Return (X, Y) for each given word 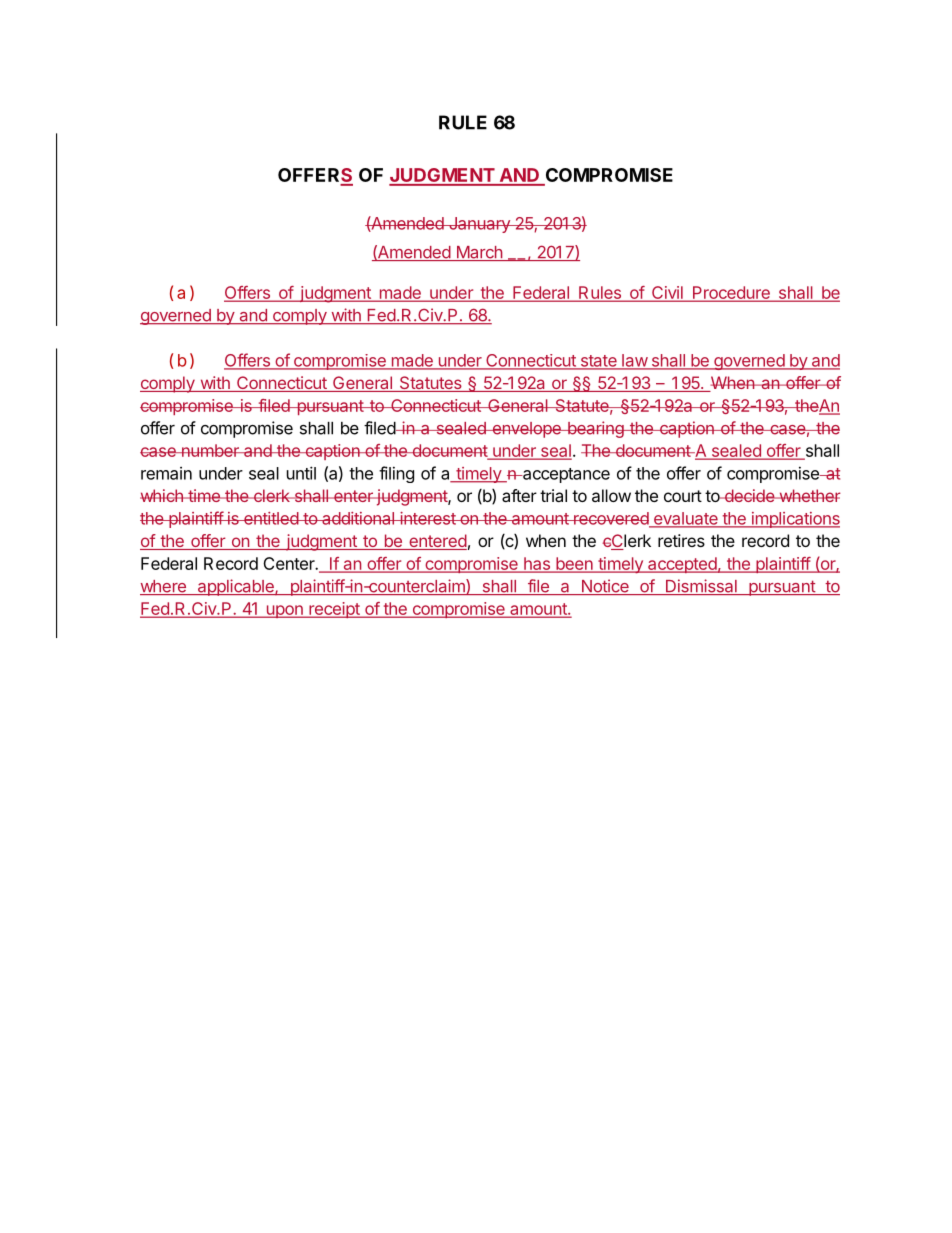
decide (749, 495)
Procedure (731, 294)
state (598, 362)
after (519, 495)
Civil (667, 294)
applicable (235, 587)
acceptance (565, 475)
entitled (271, 518)
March (479, 253)
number (210, 450)
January (479, 225)
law (634, 361)
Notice (605, 587)
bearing (595, 429)
